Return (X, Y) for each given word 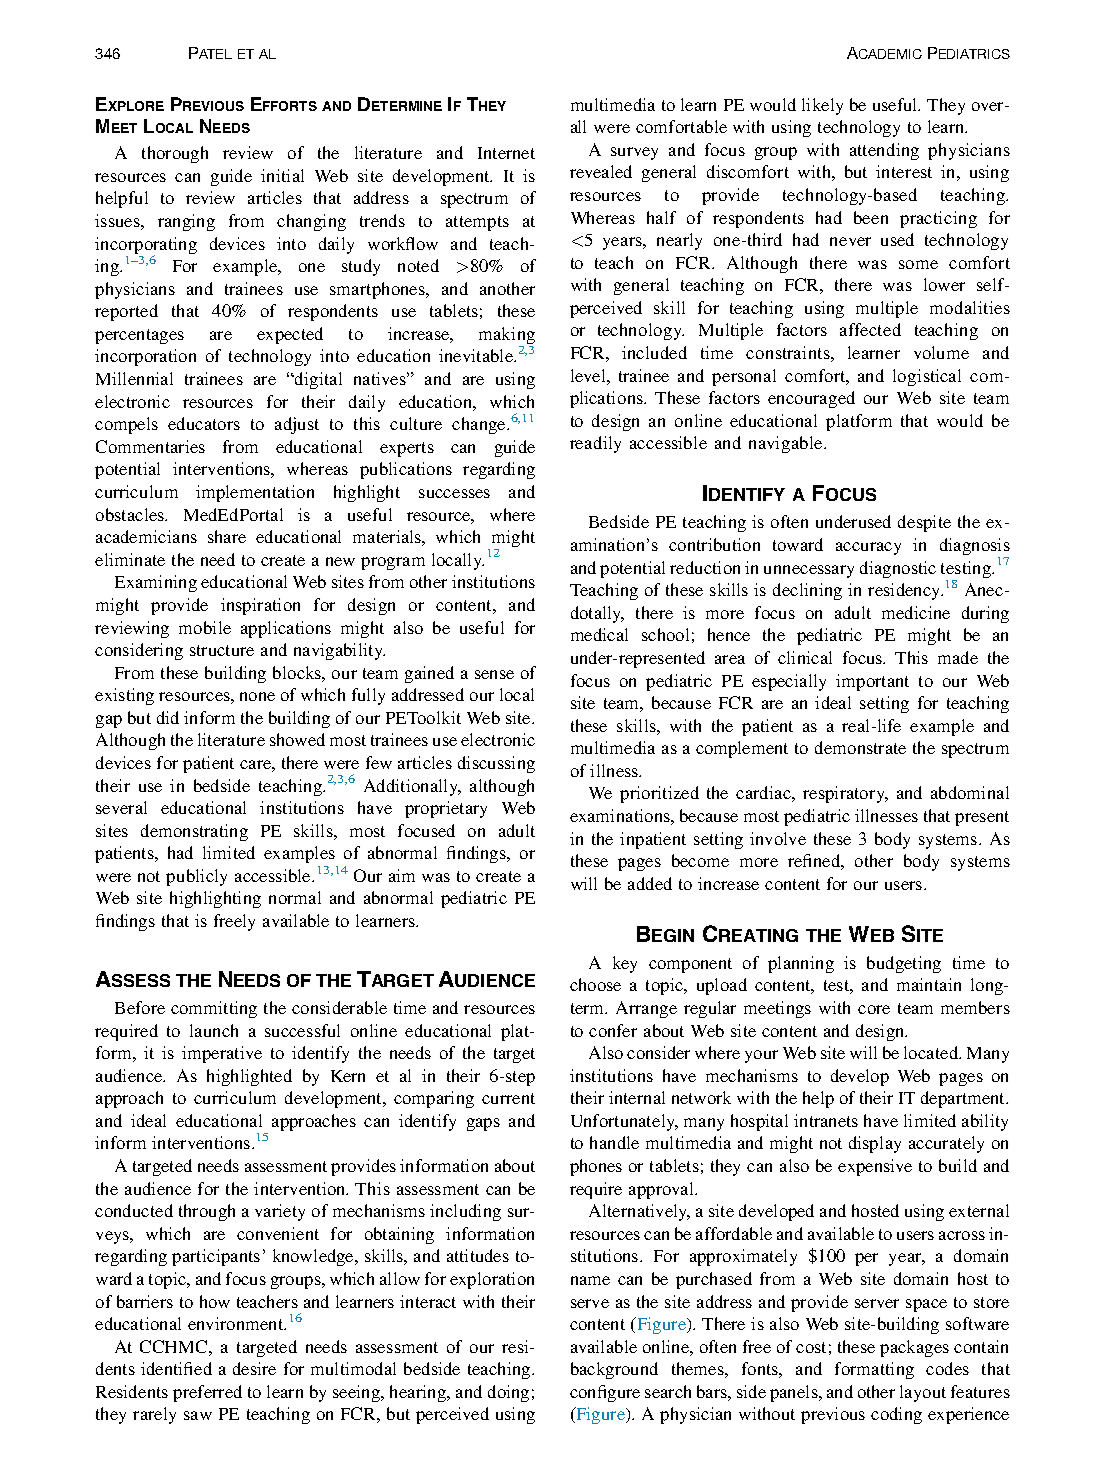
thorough (175, 154)
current (508, 1098)
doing (508, 1393)
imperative (222, 1054)
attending (884, 151)
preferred (207, 1393)
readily (595, 444)
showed (297, 739)
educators (204, 423)
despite (924, 523)
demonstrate (860, 747)
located (932, 1052)
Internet (506, 153)
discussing (496, 764)
